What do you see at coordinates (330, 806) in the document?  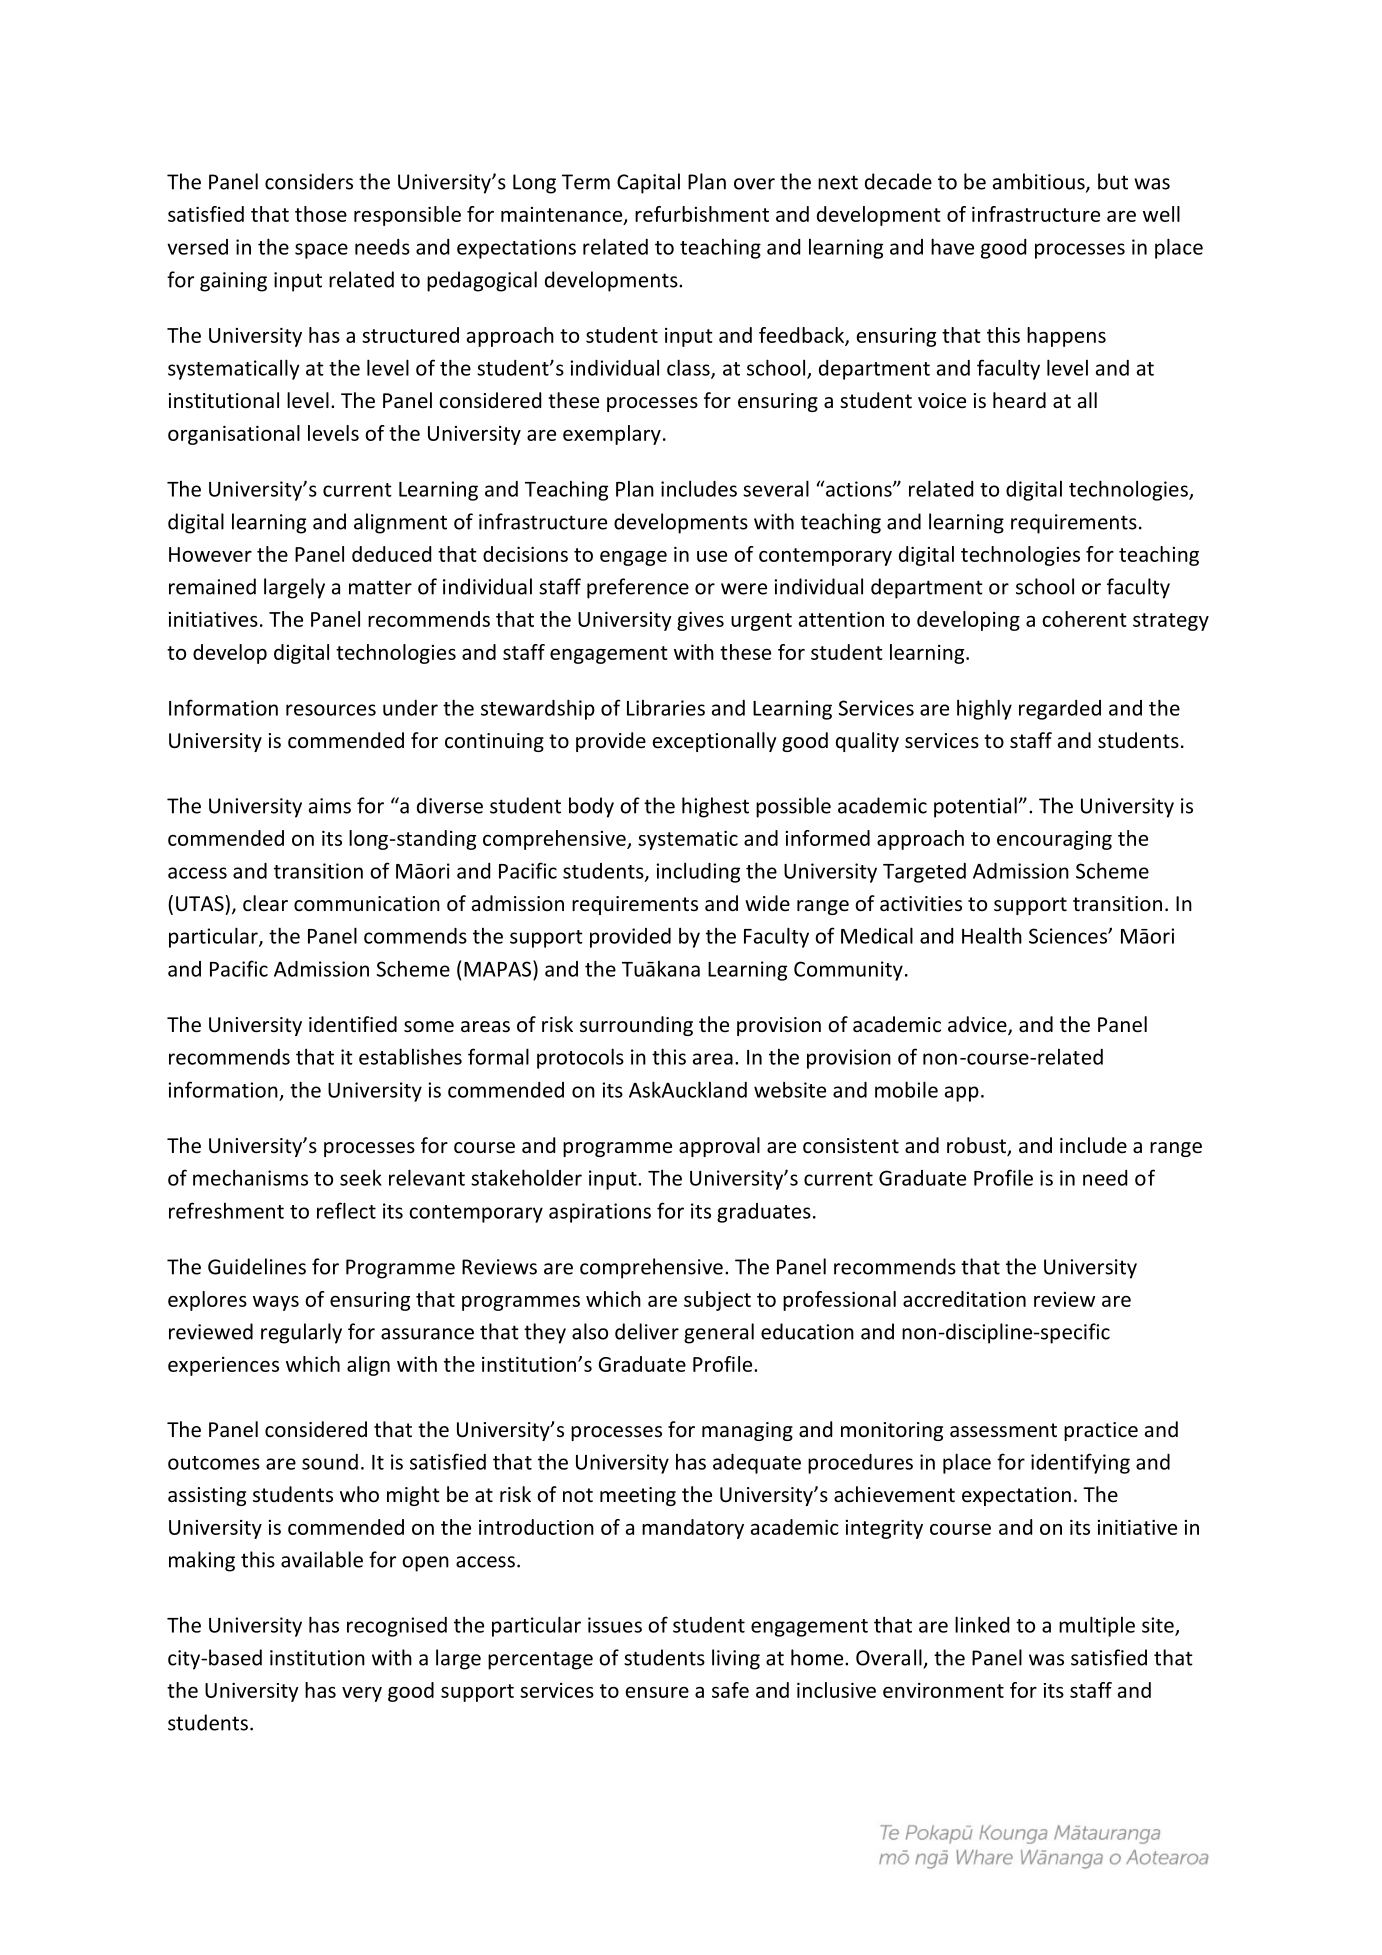 I see `aims` at bounding box center [330, 806].
